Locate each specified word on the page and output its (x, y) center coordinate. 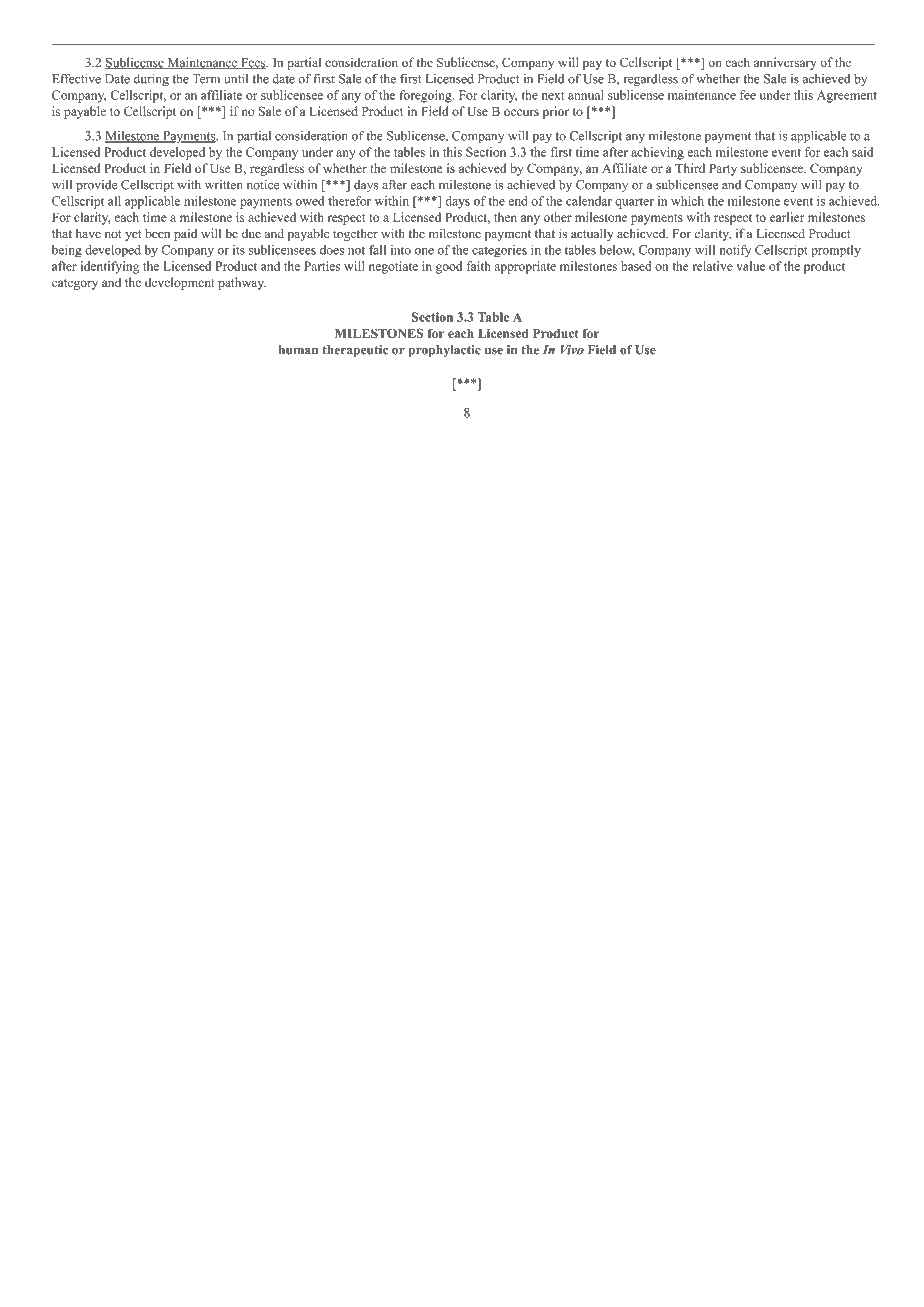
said (862, 152)
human (298, 350)
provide (96, 186)
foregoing (426, 96)
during (151, 80)
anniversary (785, 63)
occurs (521, 112)
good (449, 267)
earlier (787, 217)
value (750, 266)
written (224, 185)
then (505, 217)
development (180, 283)
